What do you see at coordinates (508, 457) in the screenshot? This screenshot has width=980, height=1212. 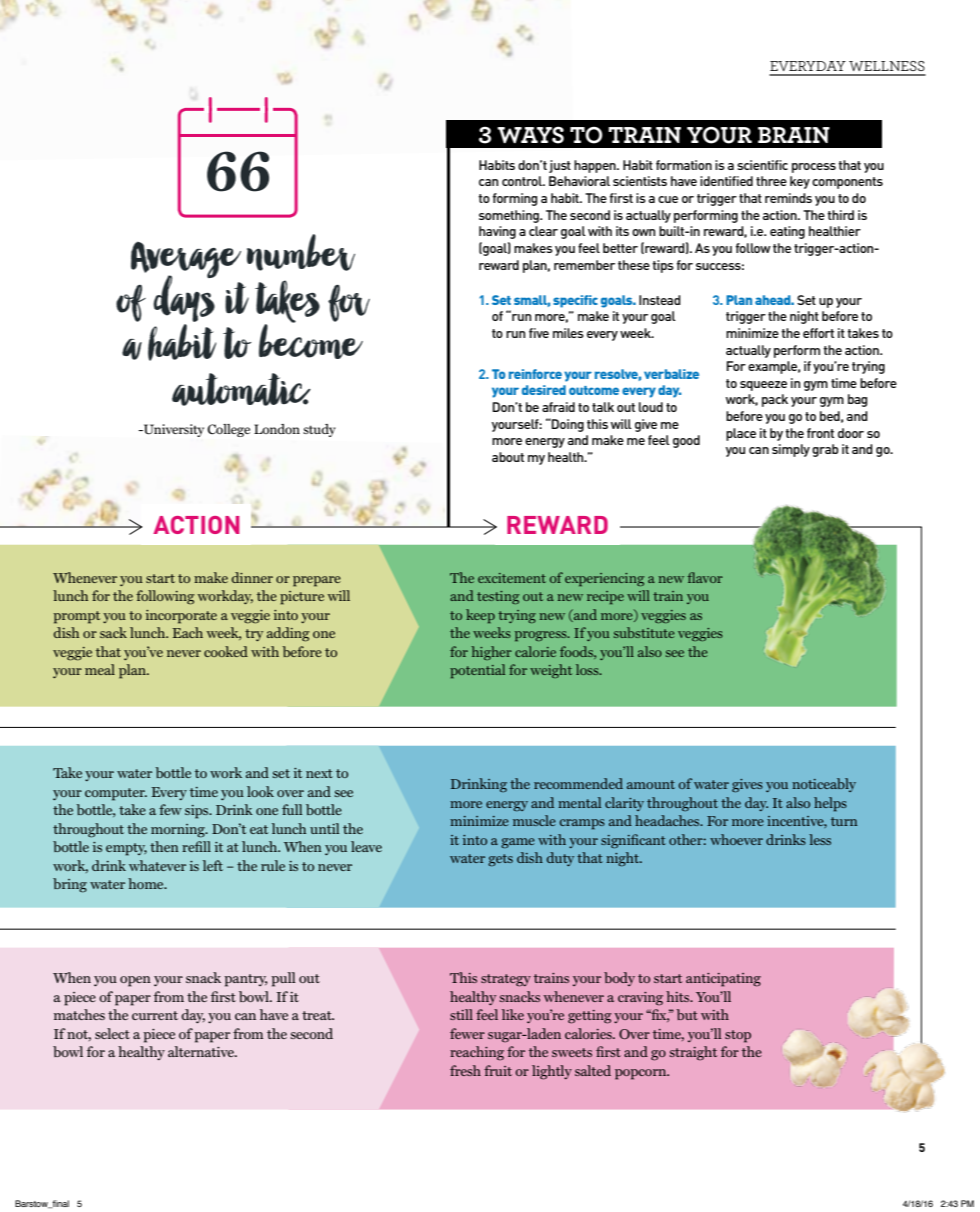 I see `about` at bounding box center [508, 457].
